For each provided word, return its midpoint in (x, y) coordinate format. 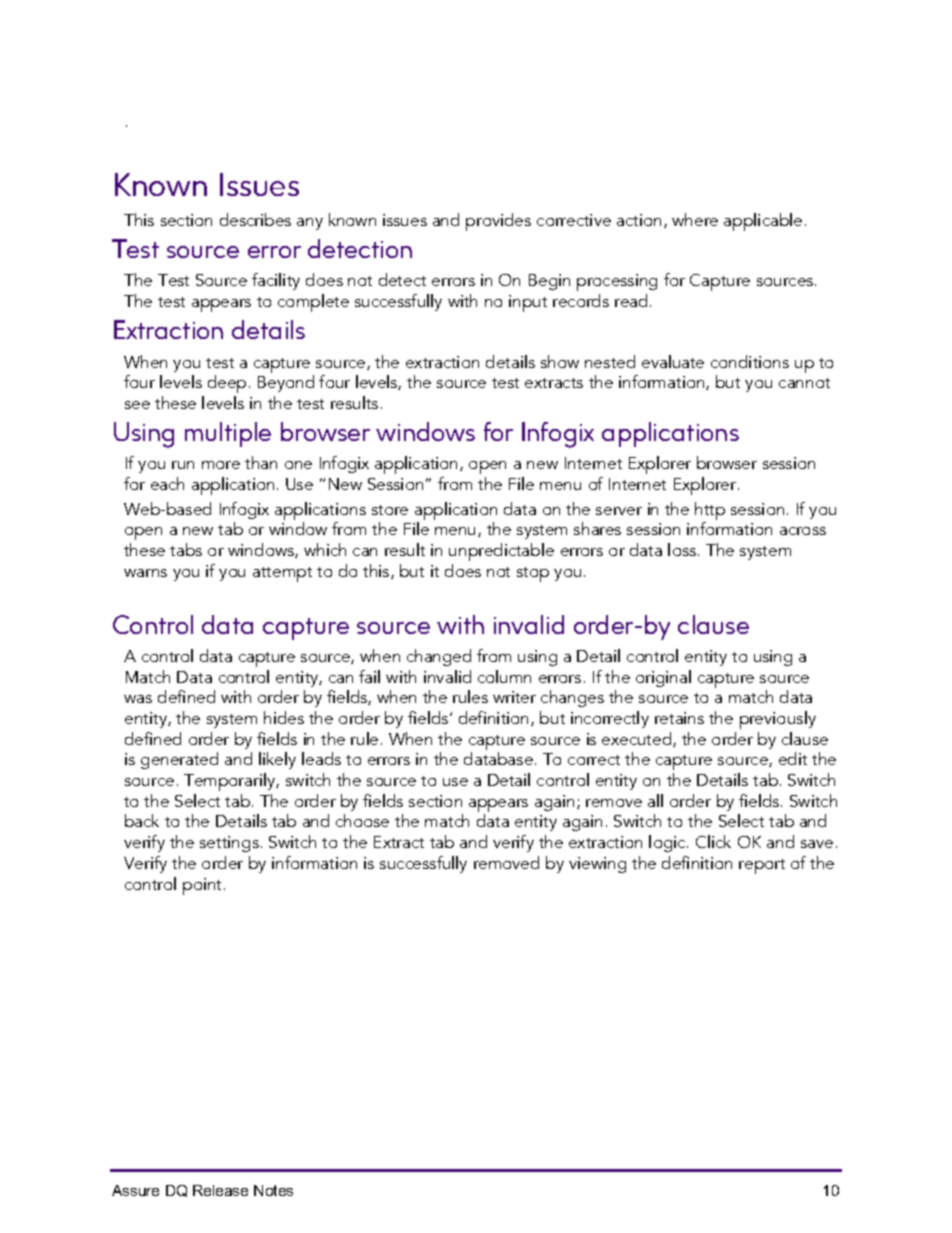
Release (220, 1190)
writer (514, 697)
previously (778, 720)
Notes (273, 1190)
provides (498, 222)
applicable (763, 222)
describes (255, 219)
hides (284, 717)
